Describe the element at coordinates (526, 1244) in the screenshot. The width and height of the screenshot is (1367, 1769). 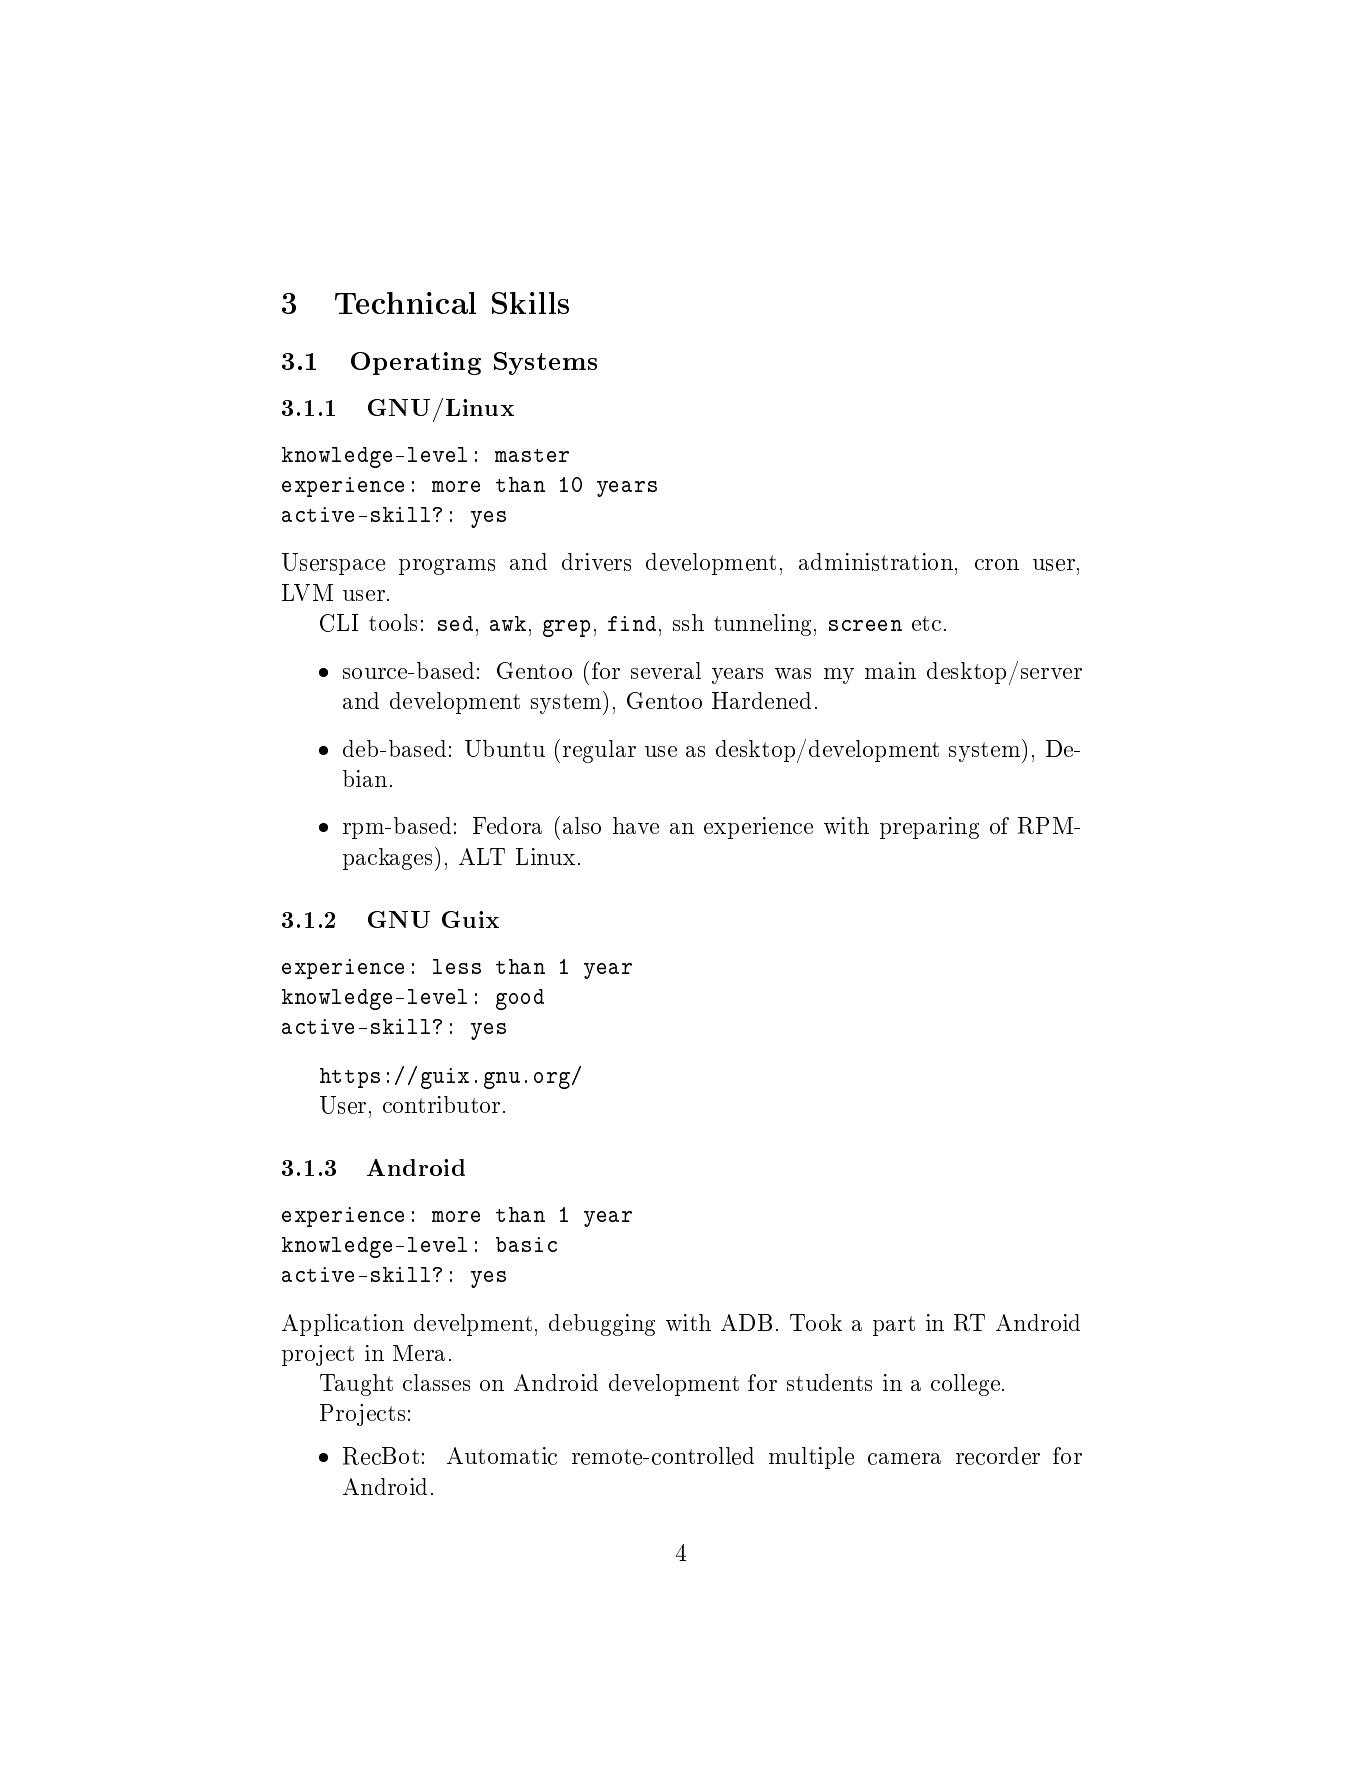
I see `basic` at that location.
